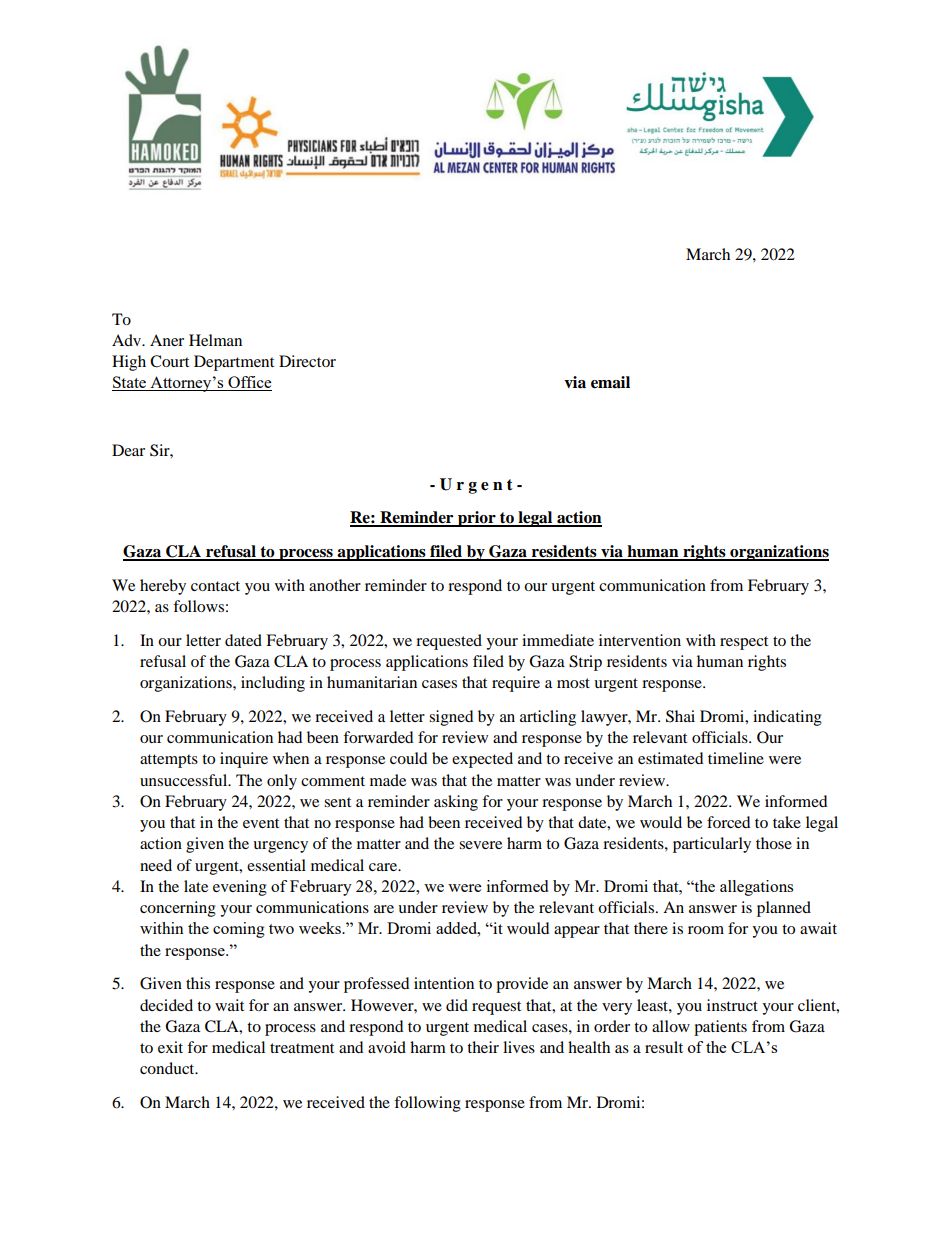  I want to click on email, so click(610, 382).
